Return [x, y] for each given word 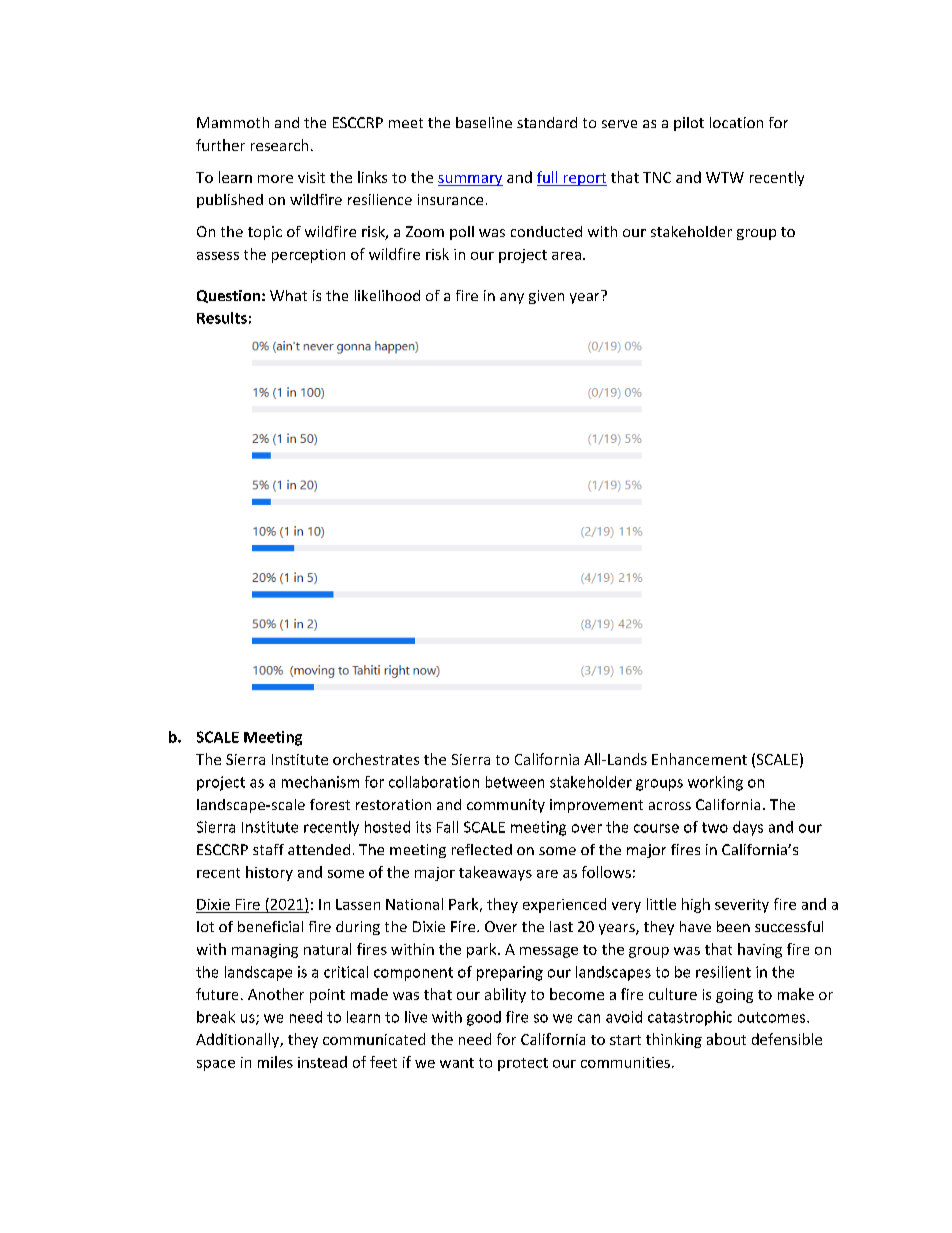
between [515, 782]
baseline [484, 122]
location [736, 122]
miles [275, 1062]
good [484, 1018]
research [279, 145]
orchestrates [376, 759]
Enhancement [699, 759]
